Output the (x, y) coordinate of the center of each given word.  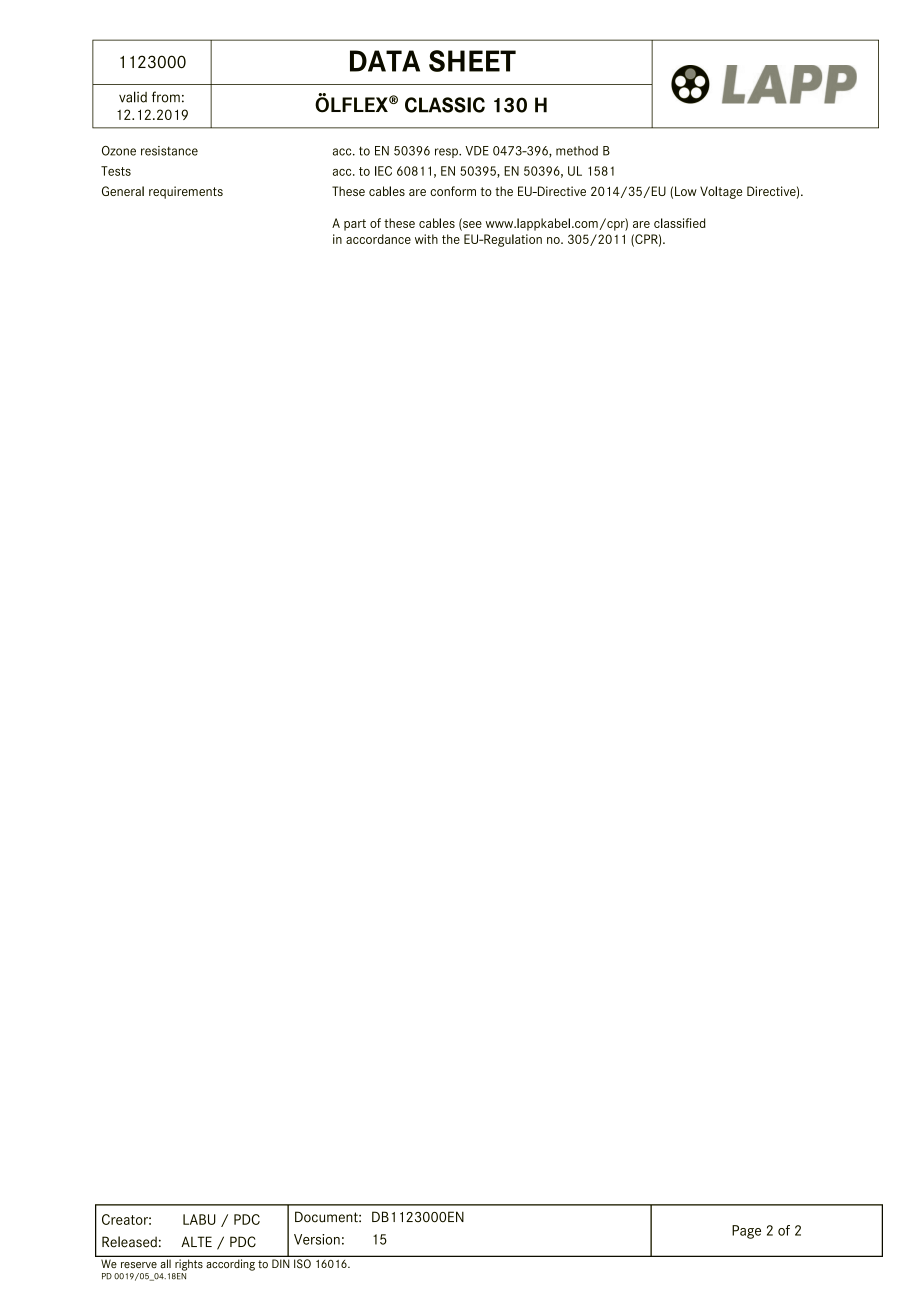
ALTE (196, 1241)
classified (680, 223)
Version (317, 1239)
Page (746, 1232)
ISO (302, 1263)
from (166, 97)
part (355, 225)
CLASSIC (445, 105)
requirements (186, 192)
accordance (378, 239)
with (426, 239)
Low (686, 191)
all (166, 1263)
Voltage (721, 192)
